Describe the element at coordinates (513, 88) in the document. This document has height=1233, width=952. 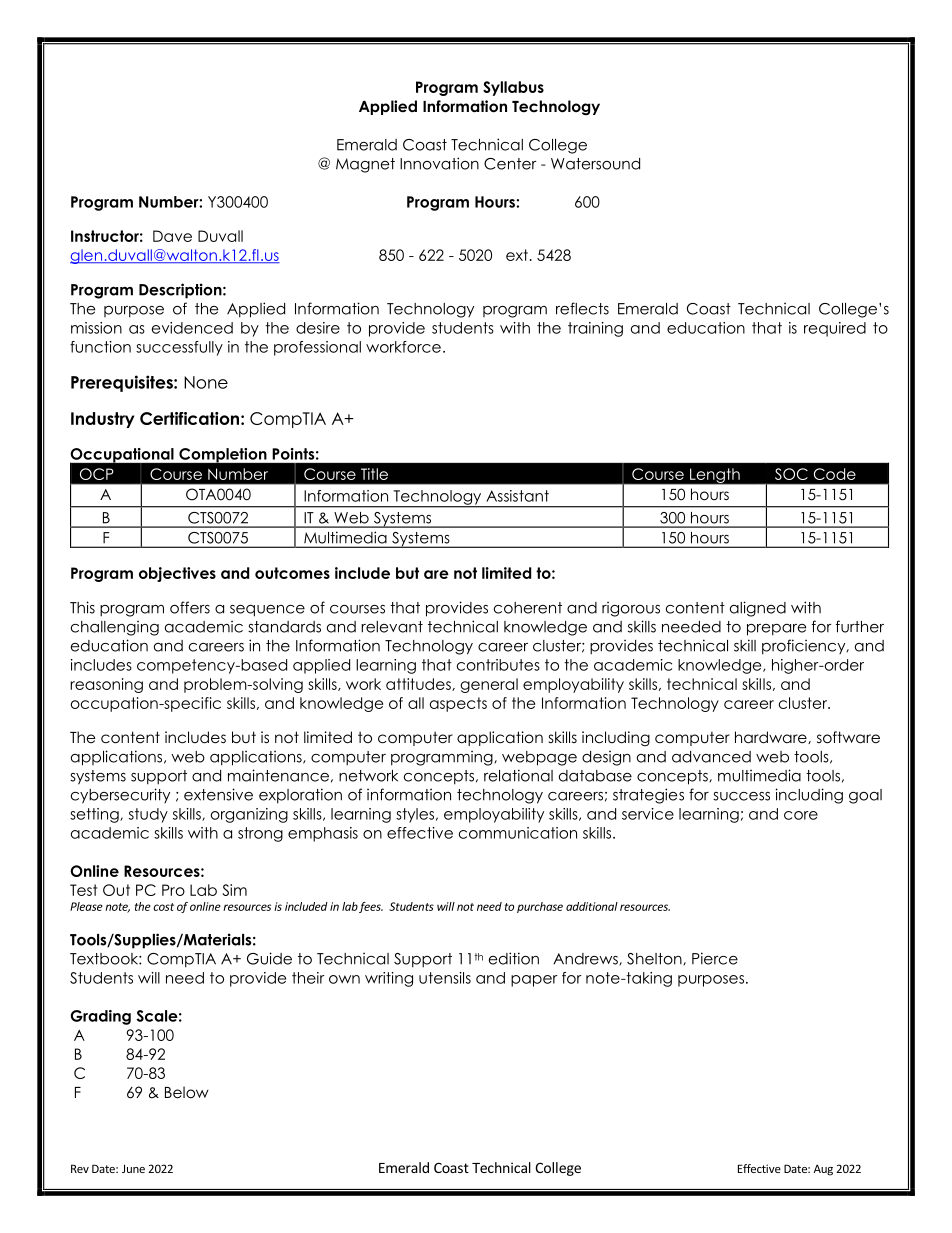
I see `Syllabus` at that location.
